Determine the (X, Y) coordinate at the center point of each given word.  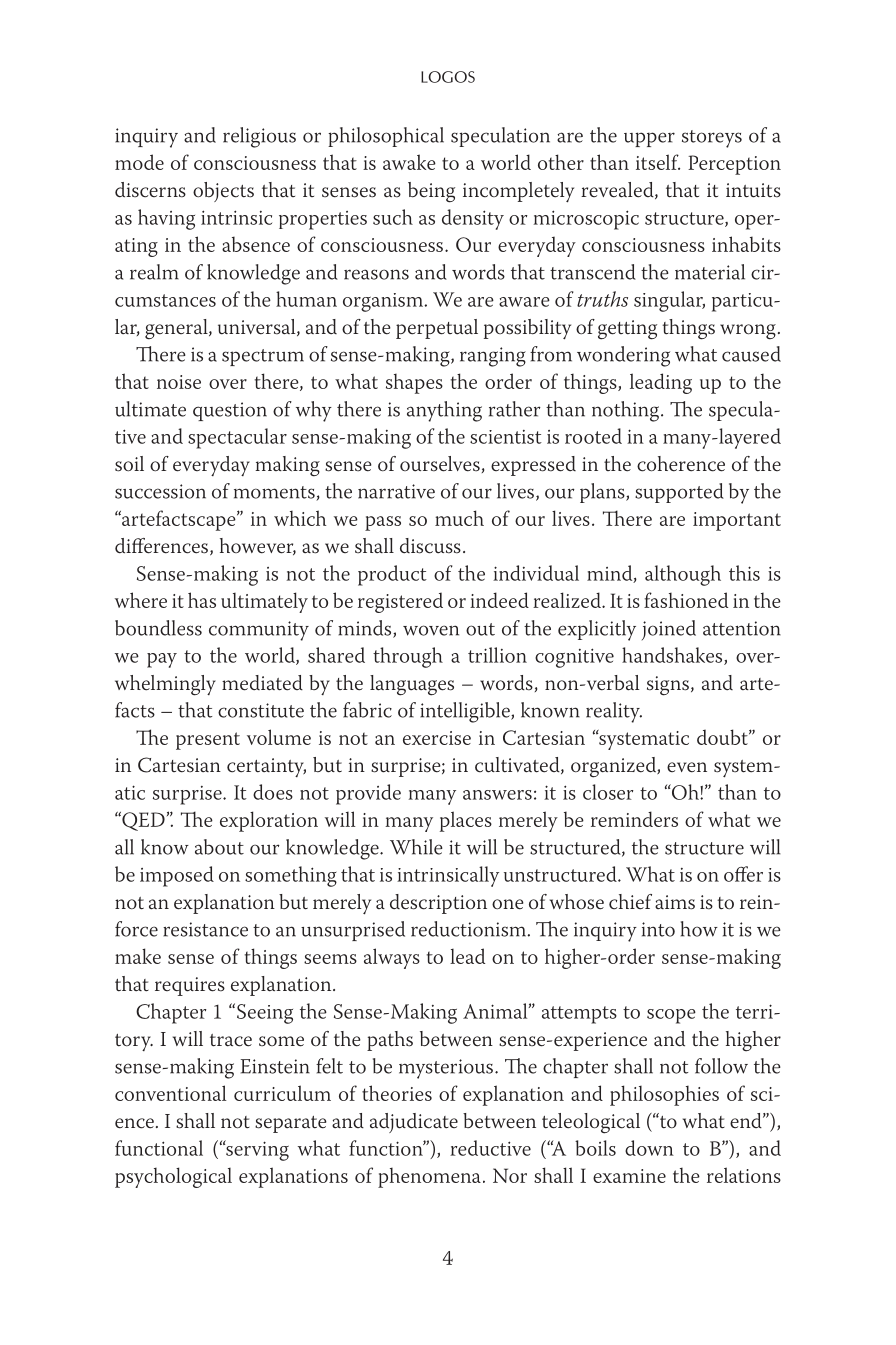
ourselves (440, 464)
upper (649, 139)
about (219, 847)
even (687, 767)
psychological (173, 1177)
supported (679, 493)
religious (259, 137)
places (466, 821)
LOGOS (448, 77)
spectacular (237, 438)
